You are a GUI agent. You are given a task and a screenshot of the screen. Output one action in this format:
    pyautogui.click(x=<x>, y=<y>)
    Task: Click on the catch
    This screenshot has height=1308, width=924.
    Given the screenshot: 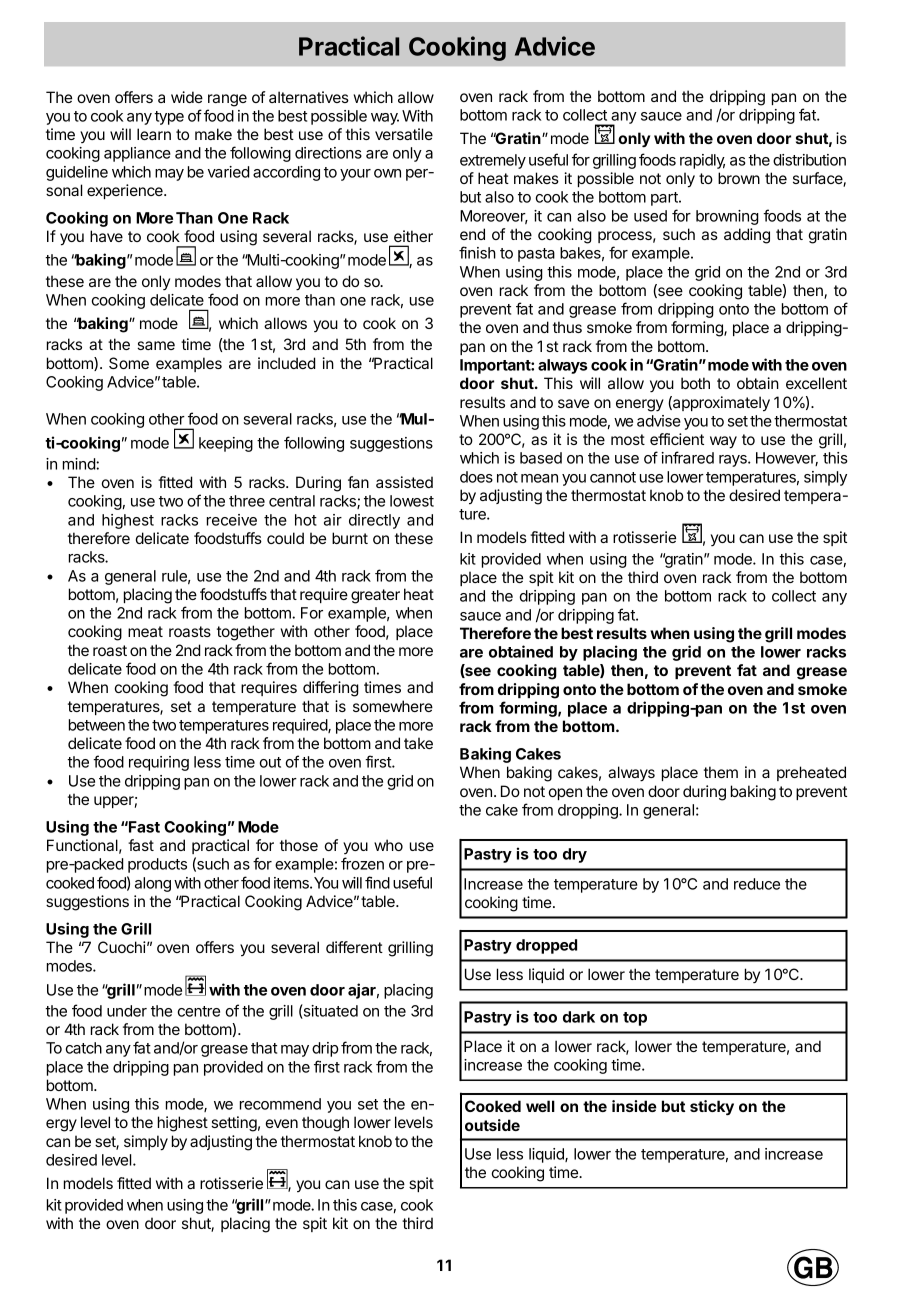 What is the action you would take?
    pyautogui.click(x=84, y=1048)
